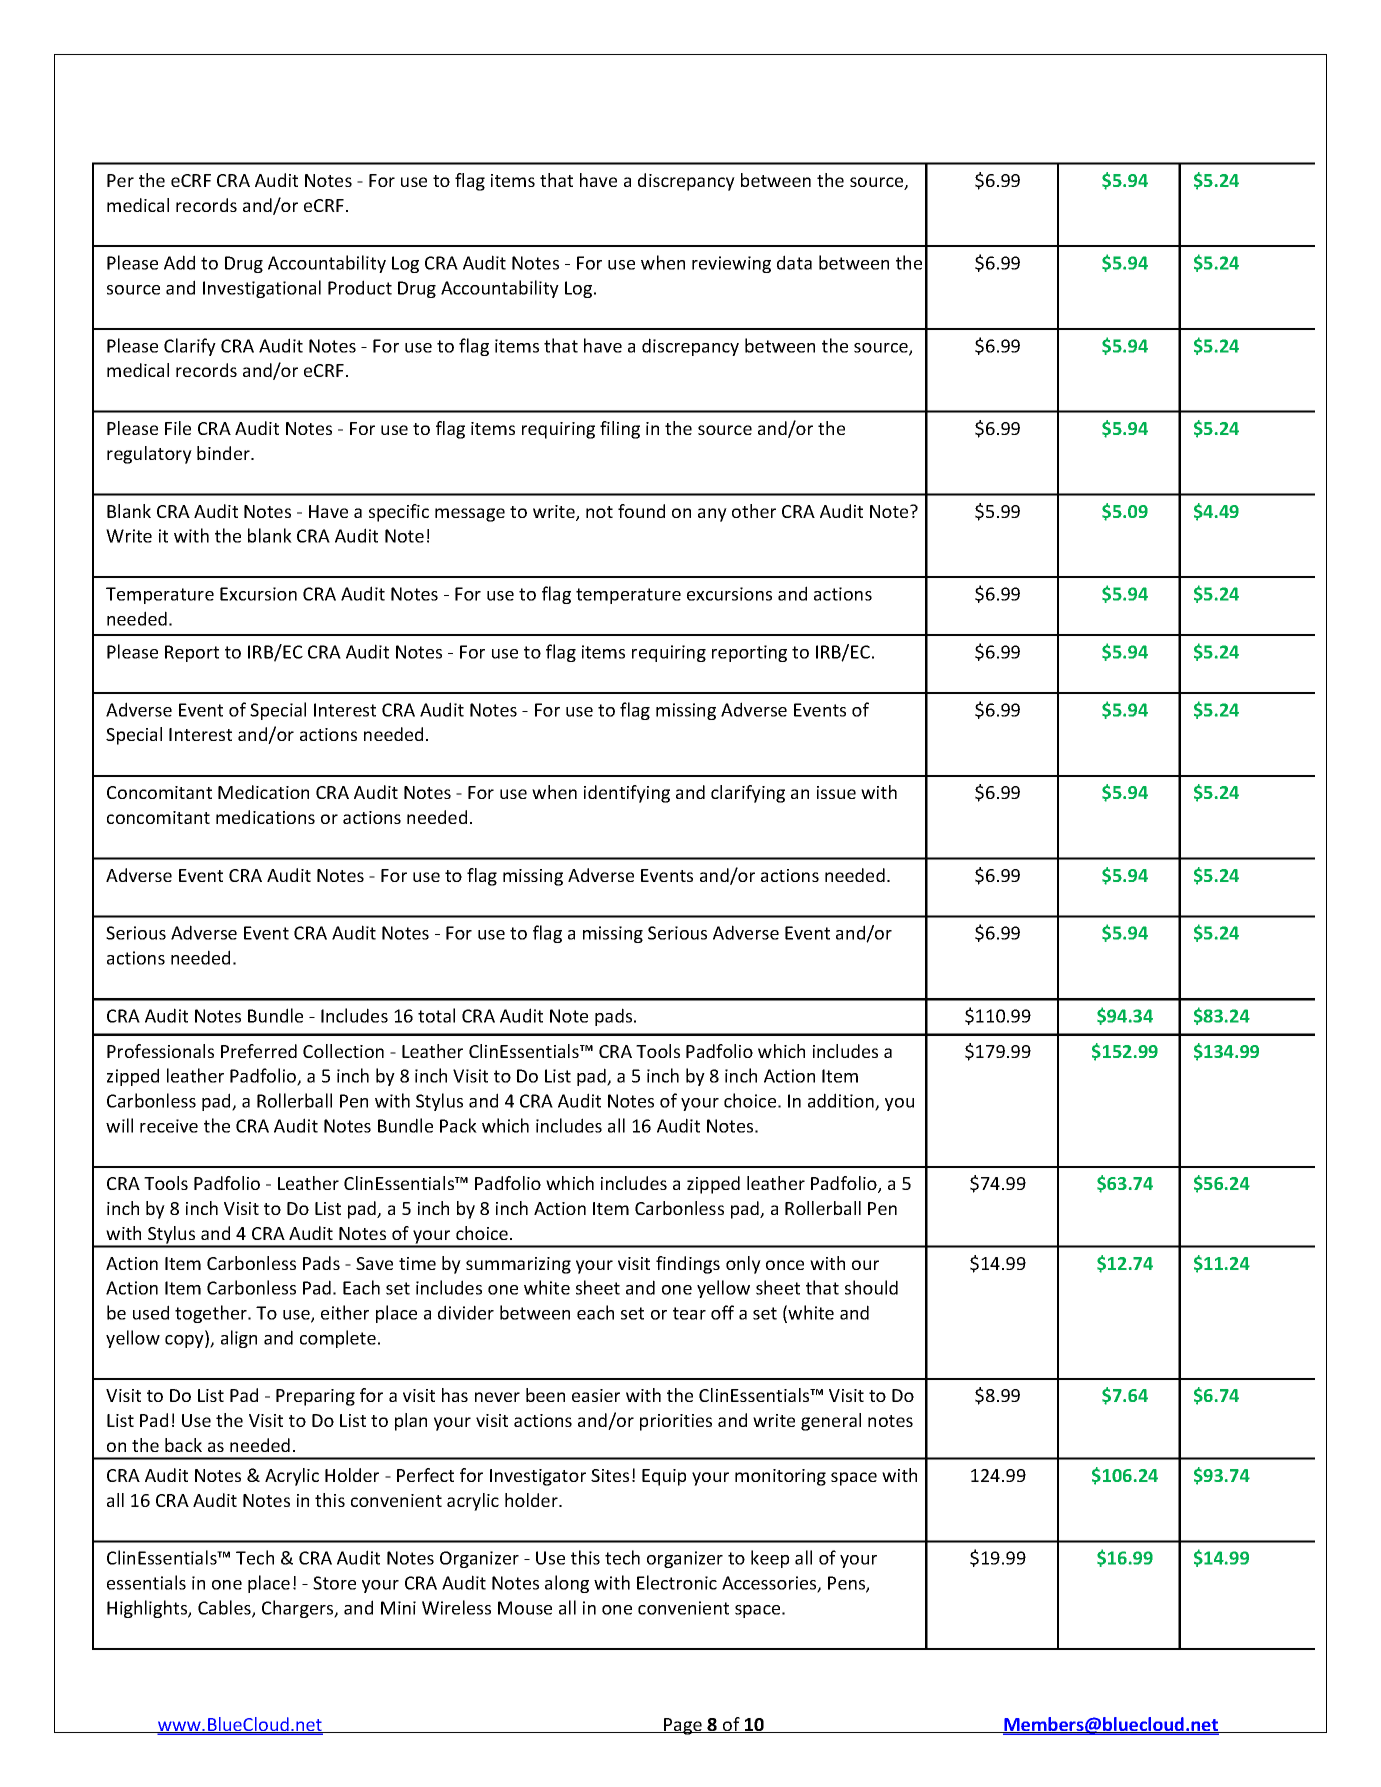  Describe the element at coordinates (722, 1312) in the page. I see `off` at that location.
